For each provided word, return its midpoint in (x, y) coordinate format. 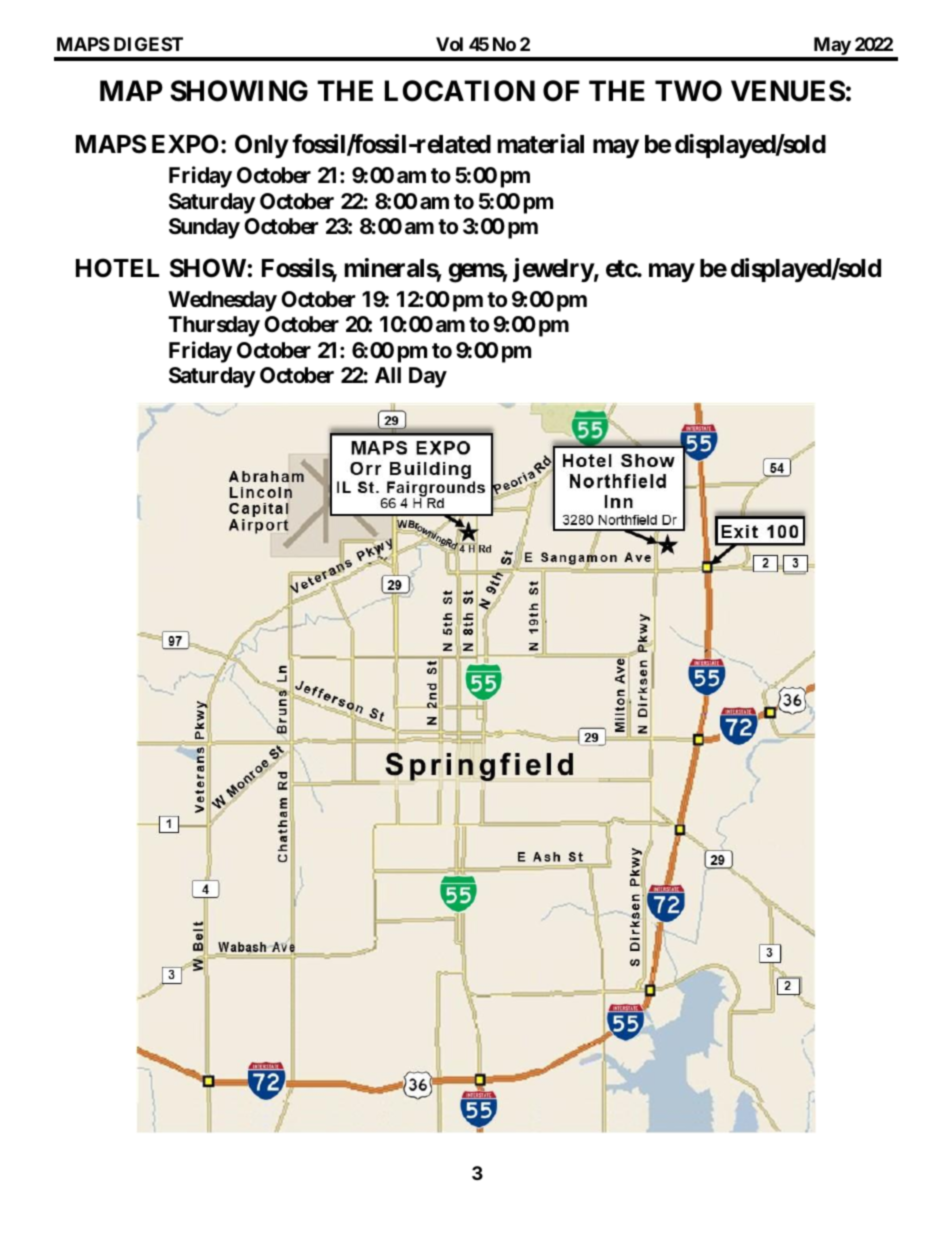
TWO (688, 91)
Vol (449, 44)
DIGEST (148, 44)
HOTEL (117, 268)
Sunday (204, 228)
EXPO (185, 144)
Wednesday (222, 301)
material (540, 144)
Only (261, 146)
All (388, 375)
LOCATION (460, 91)
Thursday (214, 326)
